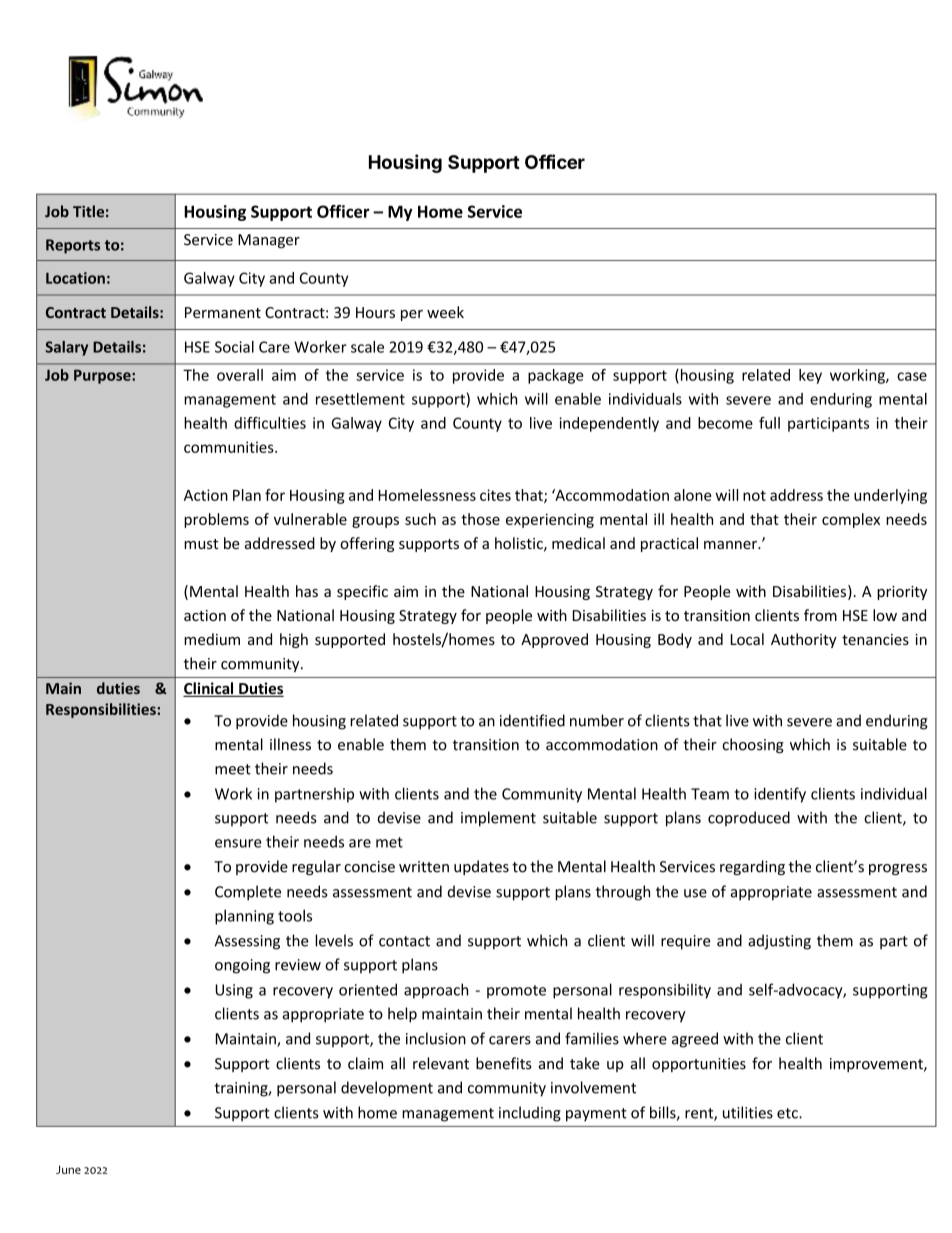 Image resolution: width=952 pixels, height=1233 pixels. I want to click on adjusting, so click(779, 942).
